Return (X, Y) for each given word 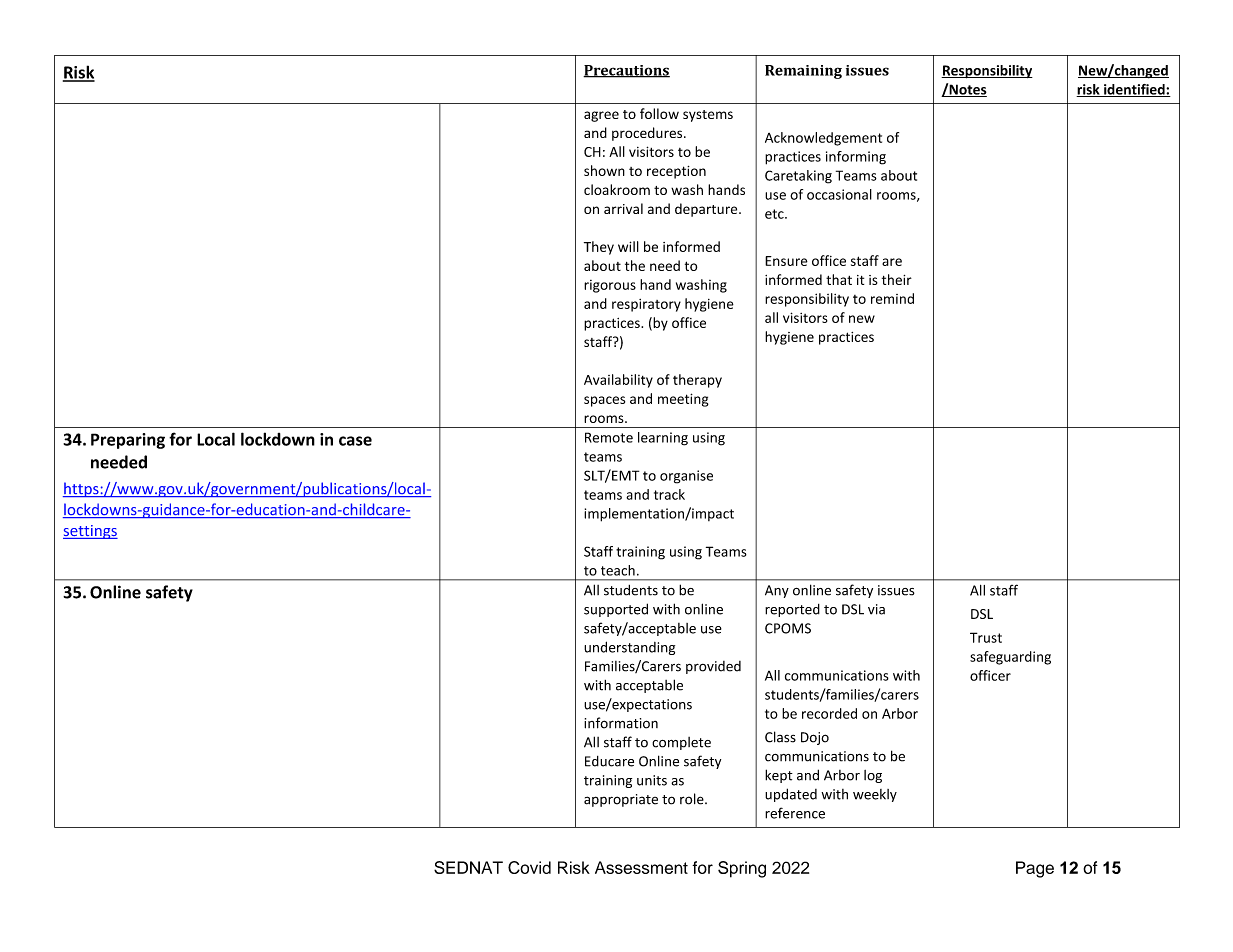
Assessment (641, 867)
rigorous (610, 286)
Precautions (626, 71)
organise (686, 477)
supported (616, 610)
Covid (529, 867)
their (897, 279)
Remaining (803, 72)
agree (601, 116)
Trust (986, 637)
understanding (629, 648)
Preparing (128, 441)
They (599, 248)
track (669, 494)
